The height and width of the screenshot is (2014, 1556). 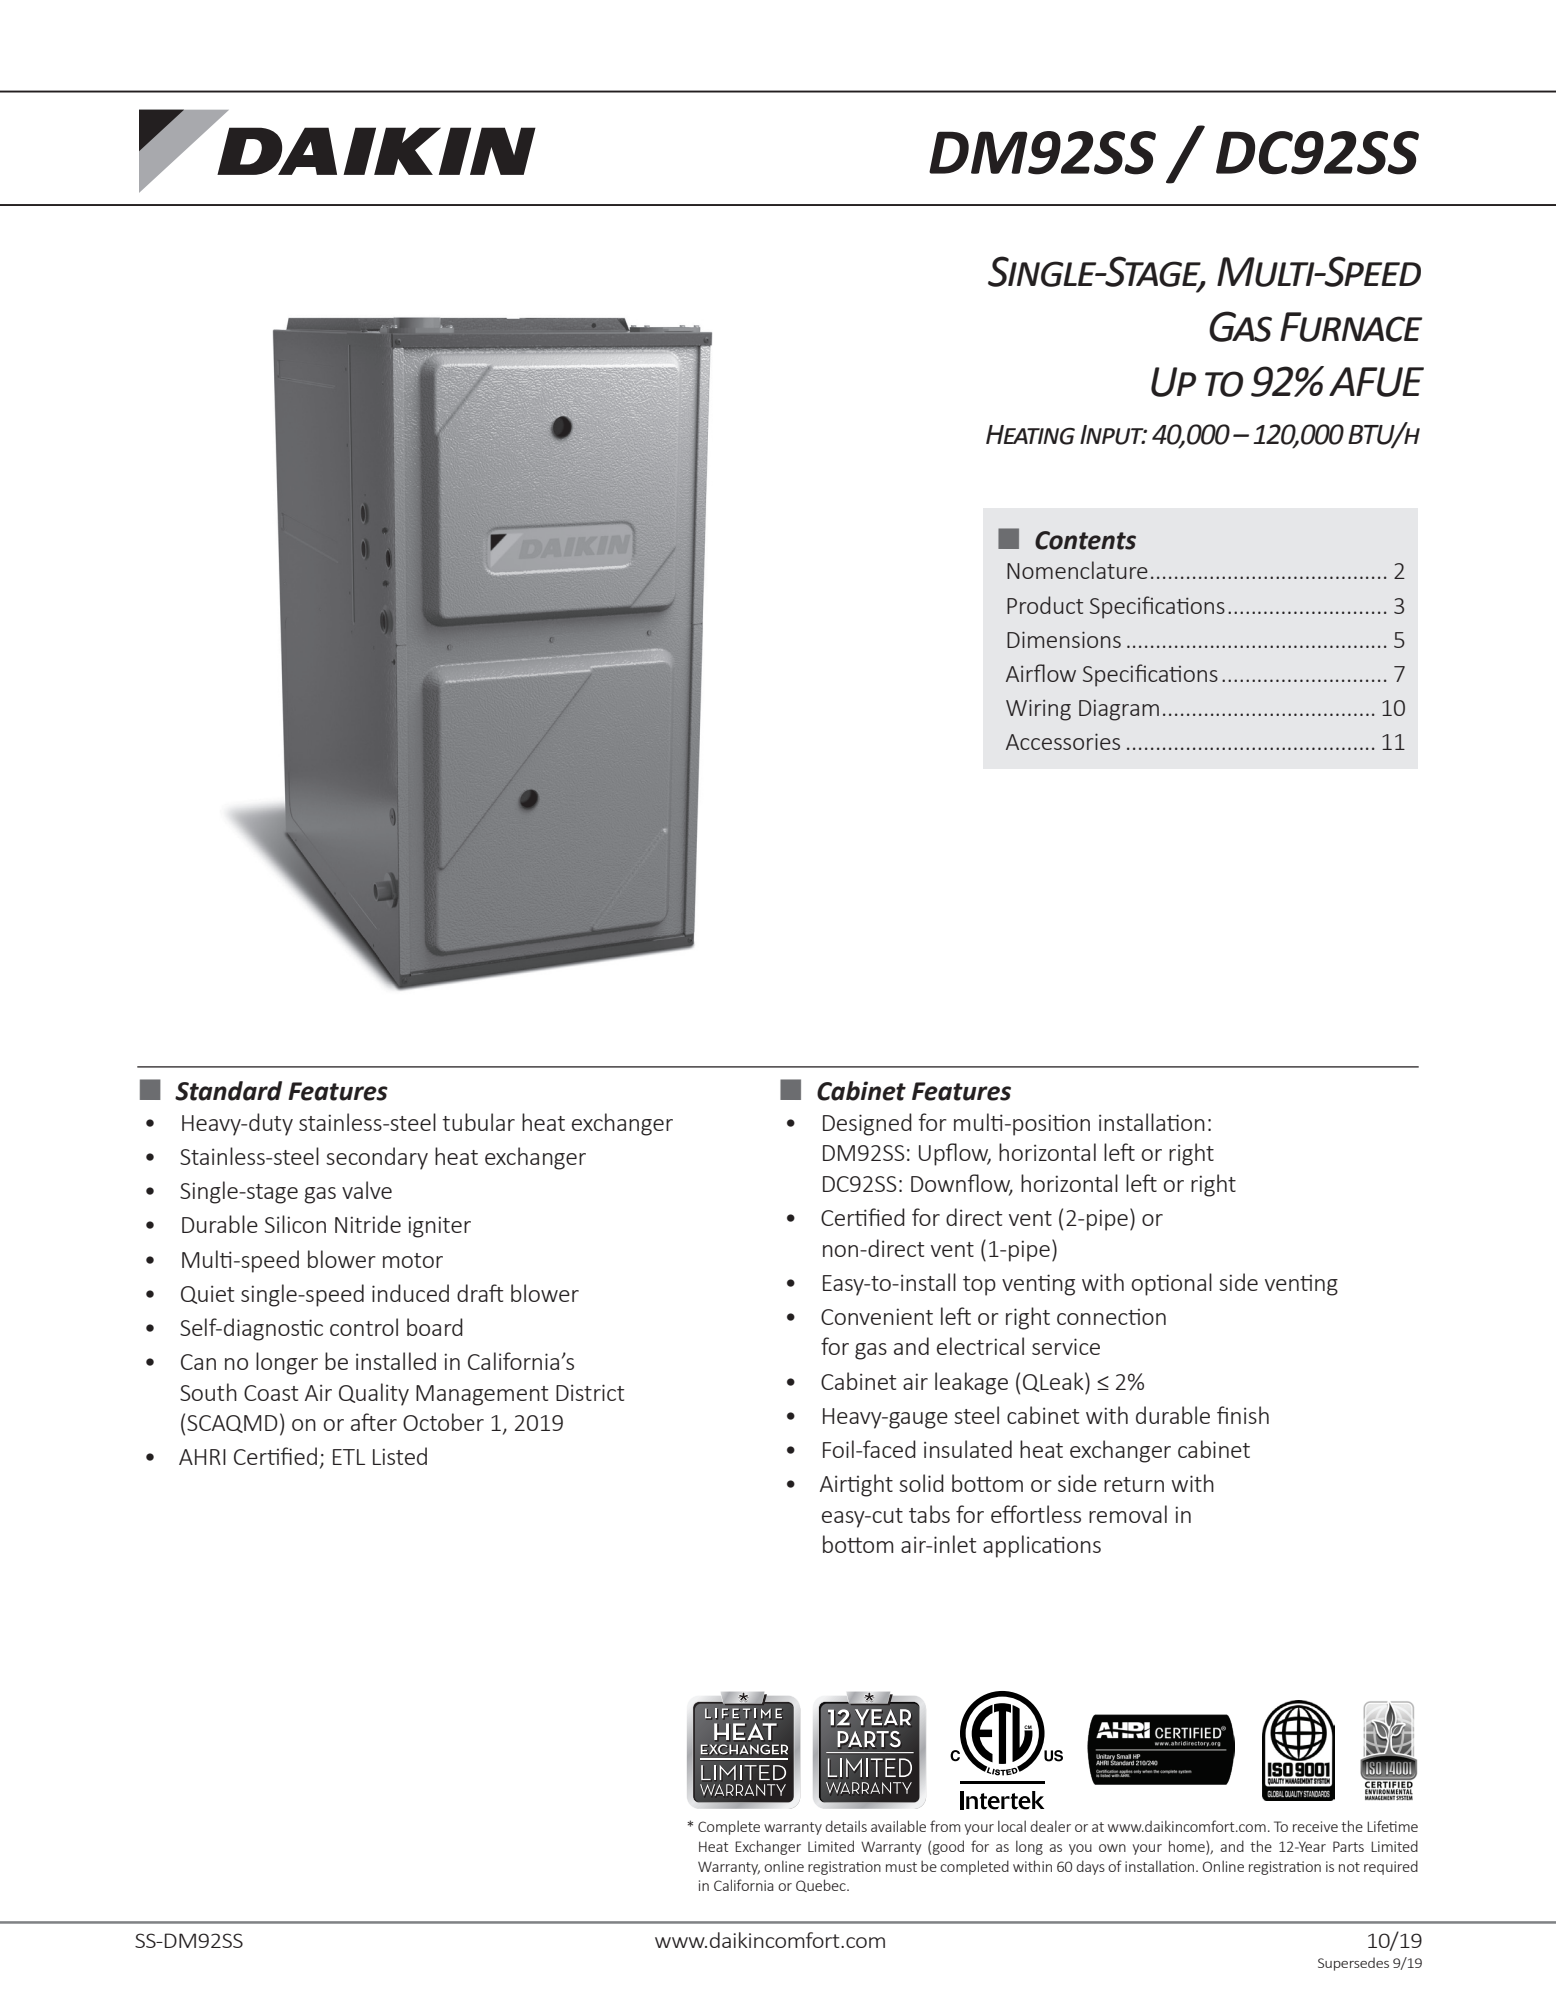 What do you see at coordinates (1064, 639) in the screenshot?
I see `Dimensions` at bounding box center [1064, 639].
